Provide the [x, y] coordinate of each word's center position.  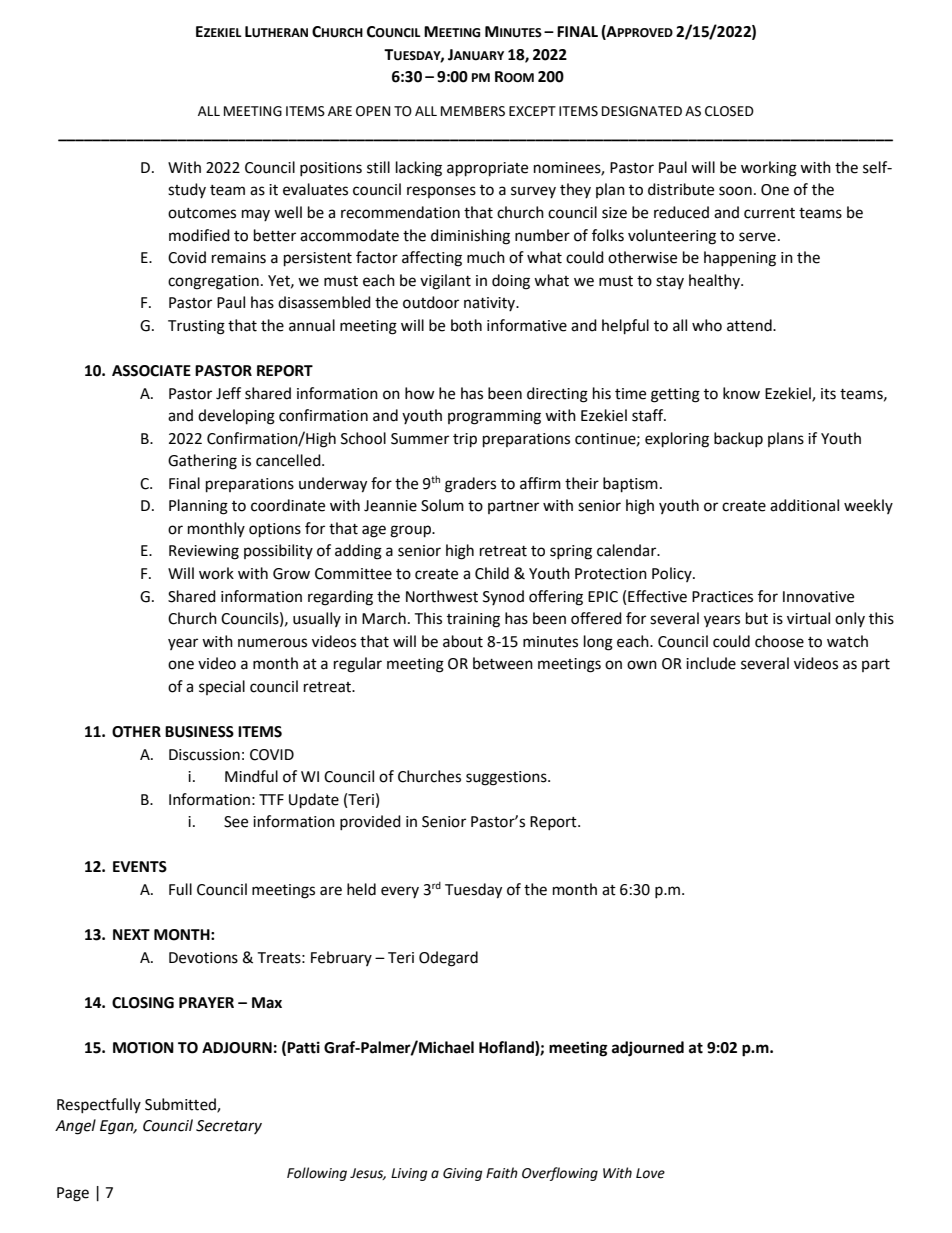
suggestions [507, 778]
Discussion [204, 755]
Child [492, 573]
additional [804, 505]
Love [650, 1173]
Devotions [203, 958]
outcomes [202, 213]
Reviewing [204, 552]
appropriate [487, 169]
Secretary [229, 1127]
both [466, 325]
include [711, 663]
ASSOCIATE [151, 371]
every [400, 892]
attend [750, 325]
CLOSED [729, 111]
